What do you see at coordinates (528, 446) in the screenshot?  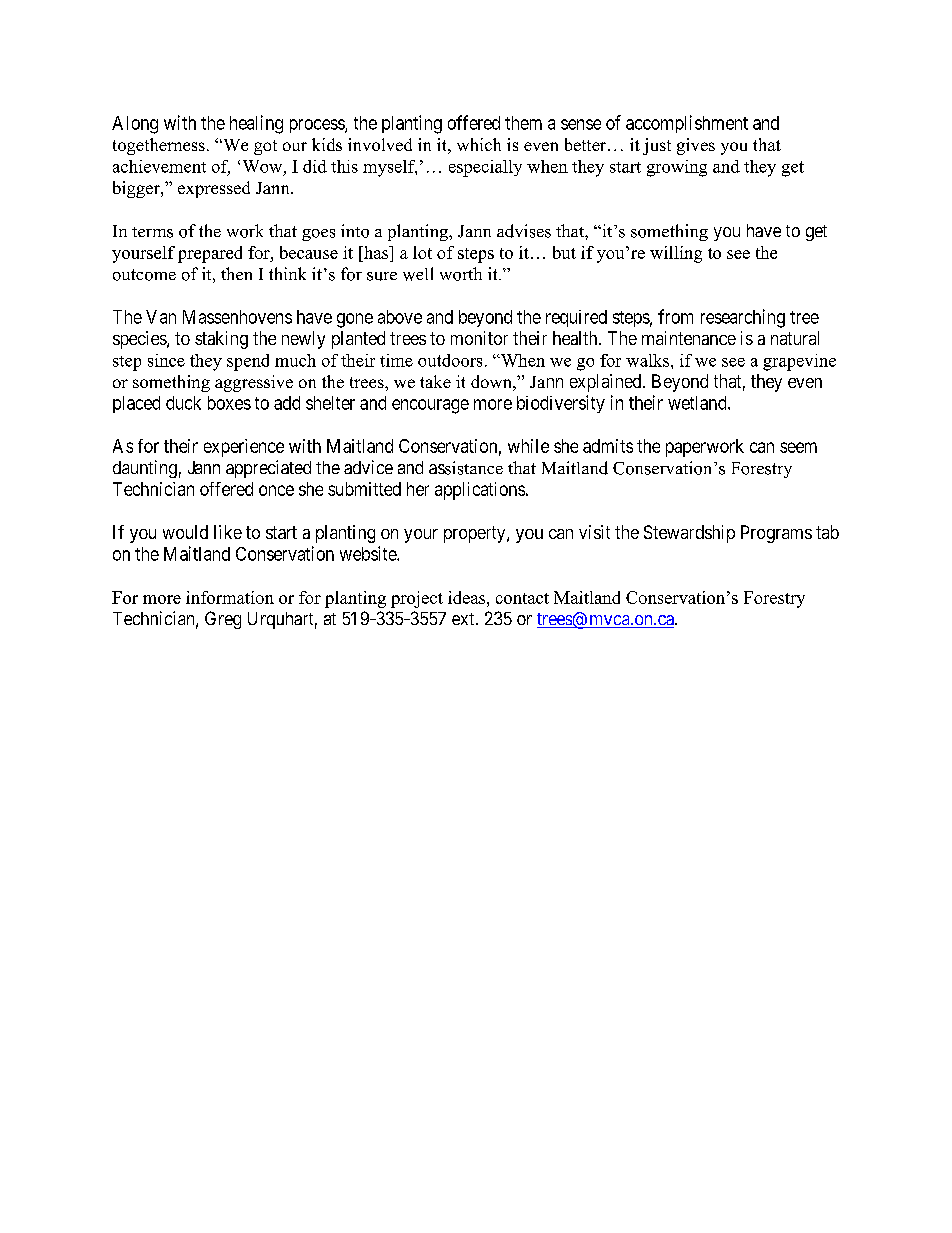 I see `while` at bounding box center [528, 446].
